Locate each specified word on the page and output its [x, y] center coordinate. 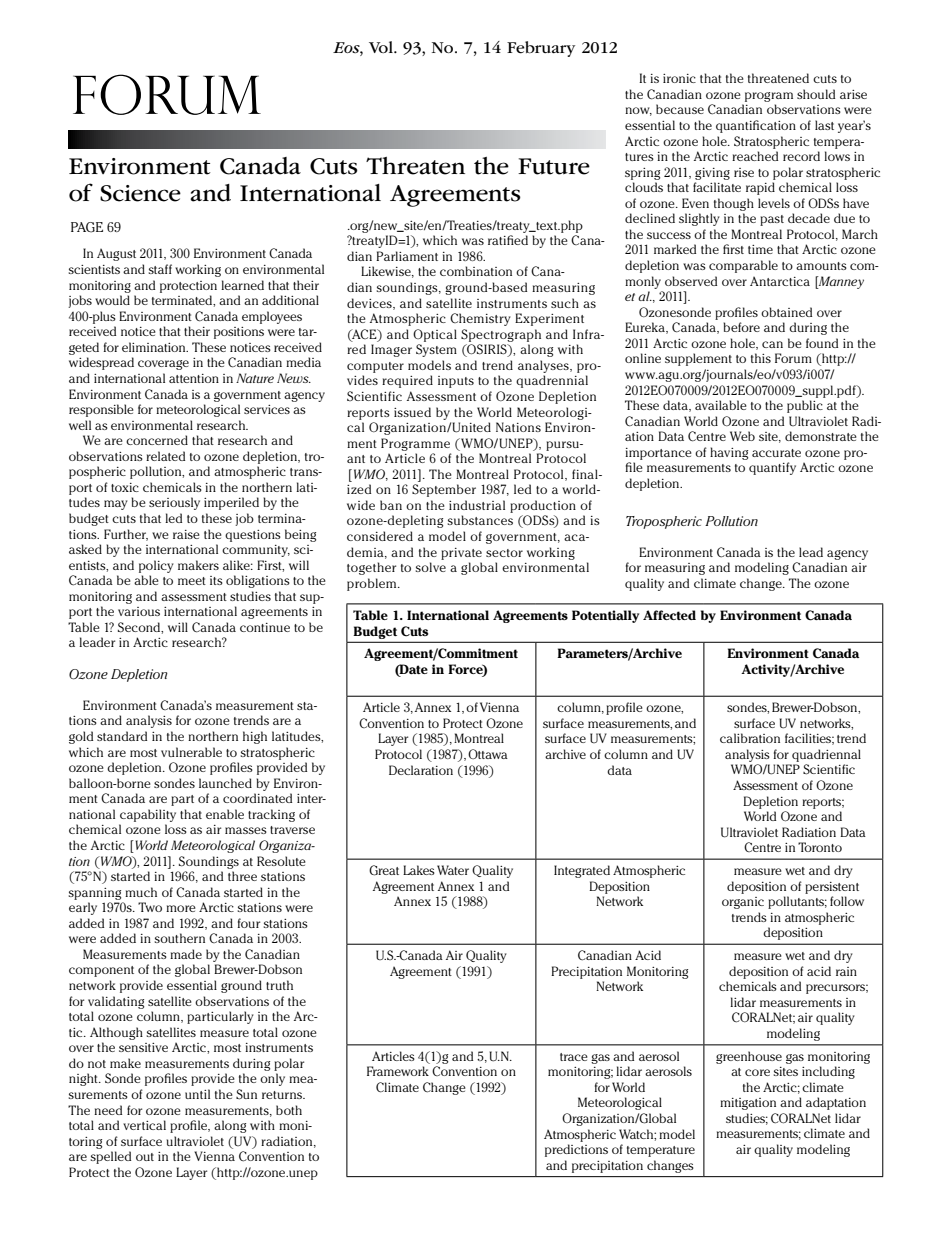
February [541, 49]
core [757, 1072]
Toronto [820, 847]
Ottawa [488, 754]
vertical [144, 1125]
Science [140, 193]
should [816, 94]
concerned [157, 440]
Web [742, 436]
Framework [398, 1071]
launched [225, 783]
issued [412, 412]
